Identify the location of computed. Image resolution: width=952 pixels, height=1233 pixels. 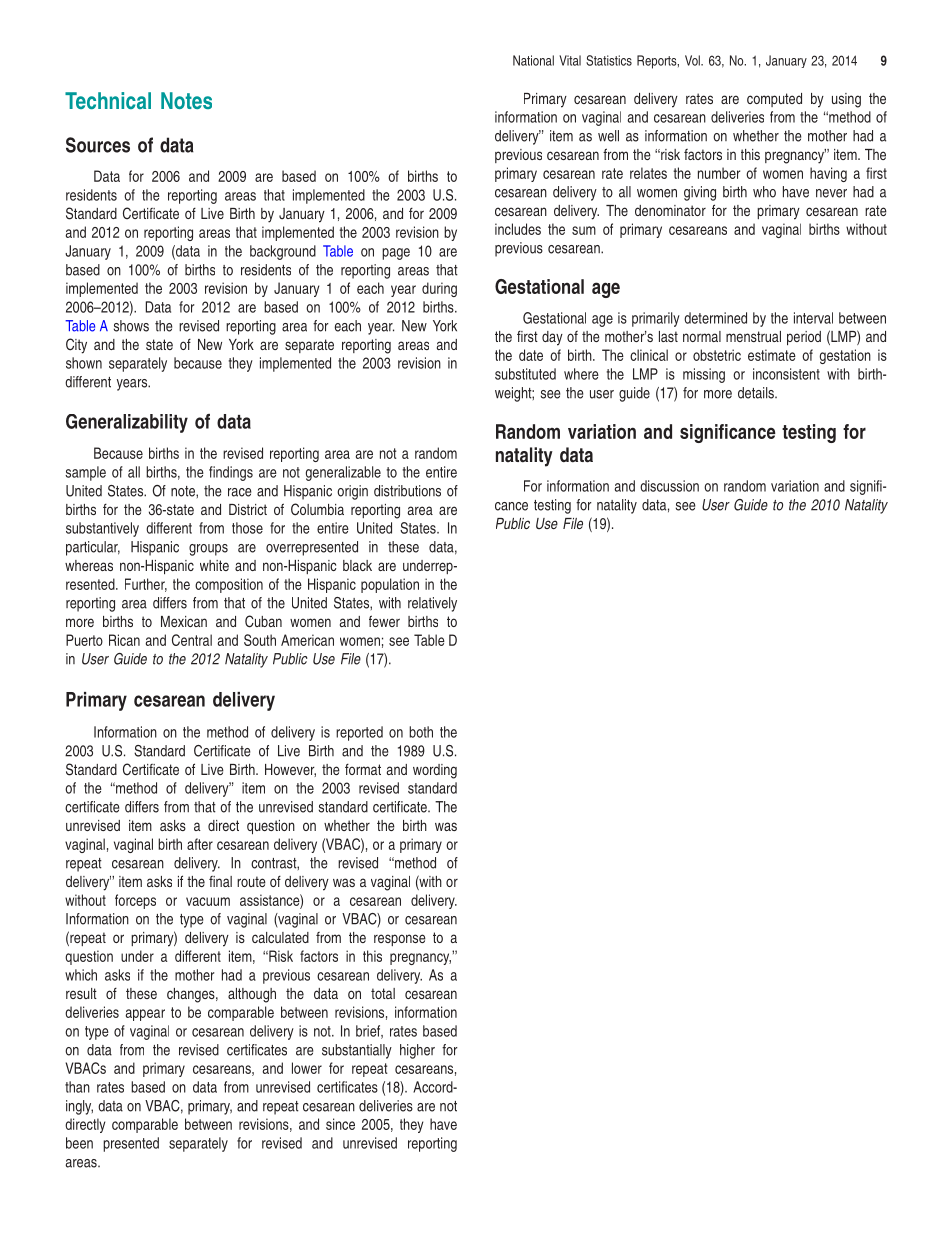
(774, 100).
